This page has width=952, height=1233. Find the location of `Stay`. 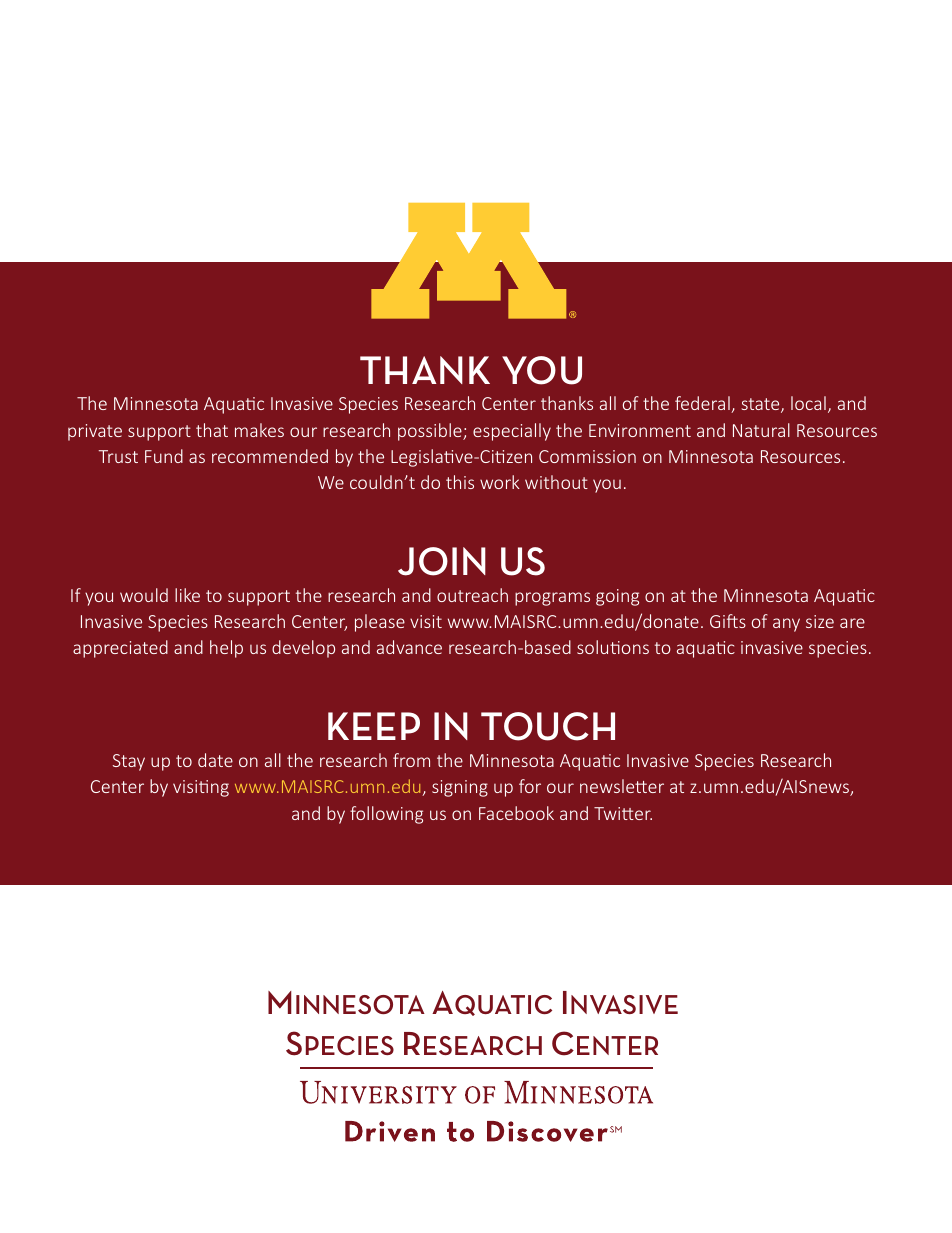

Stay is located at coordinates (129, 762).
